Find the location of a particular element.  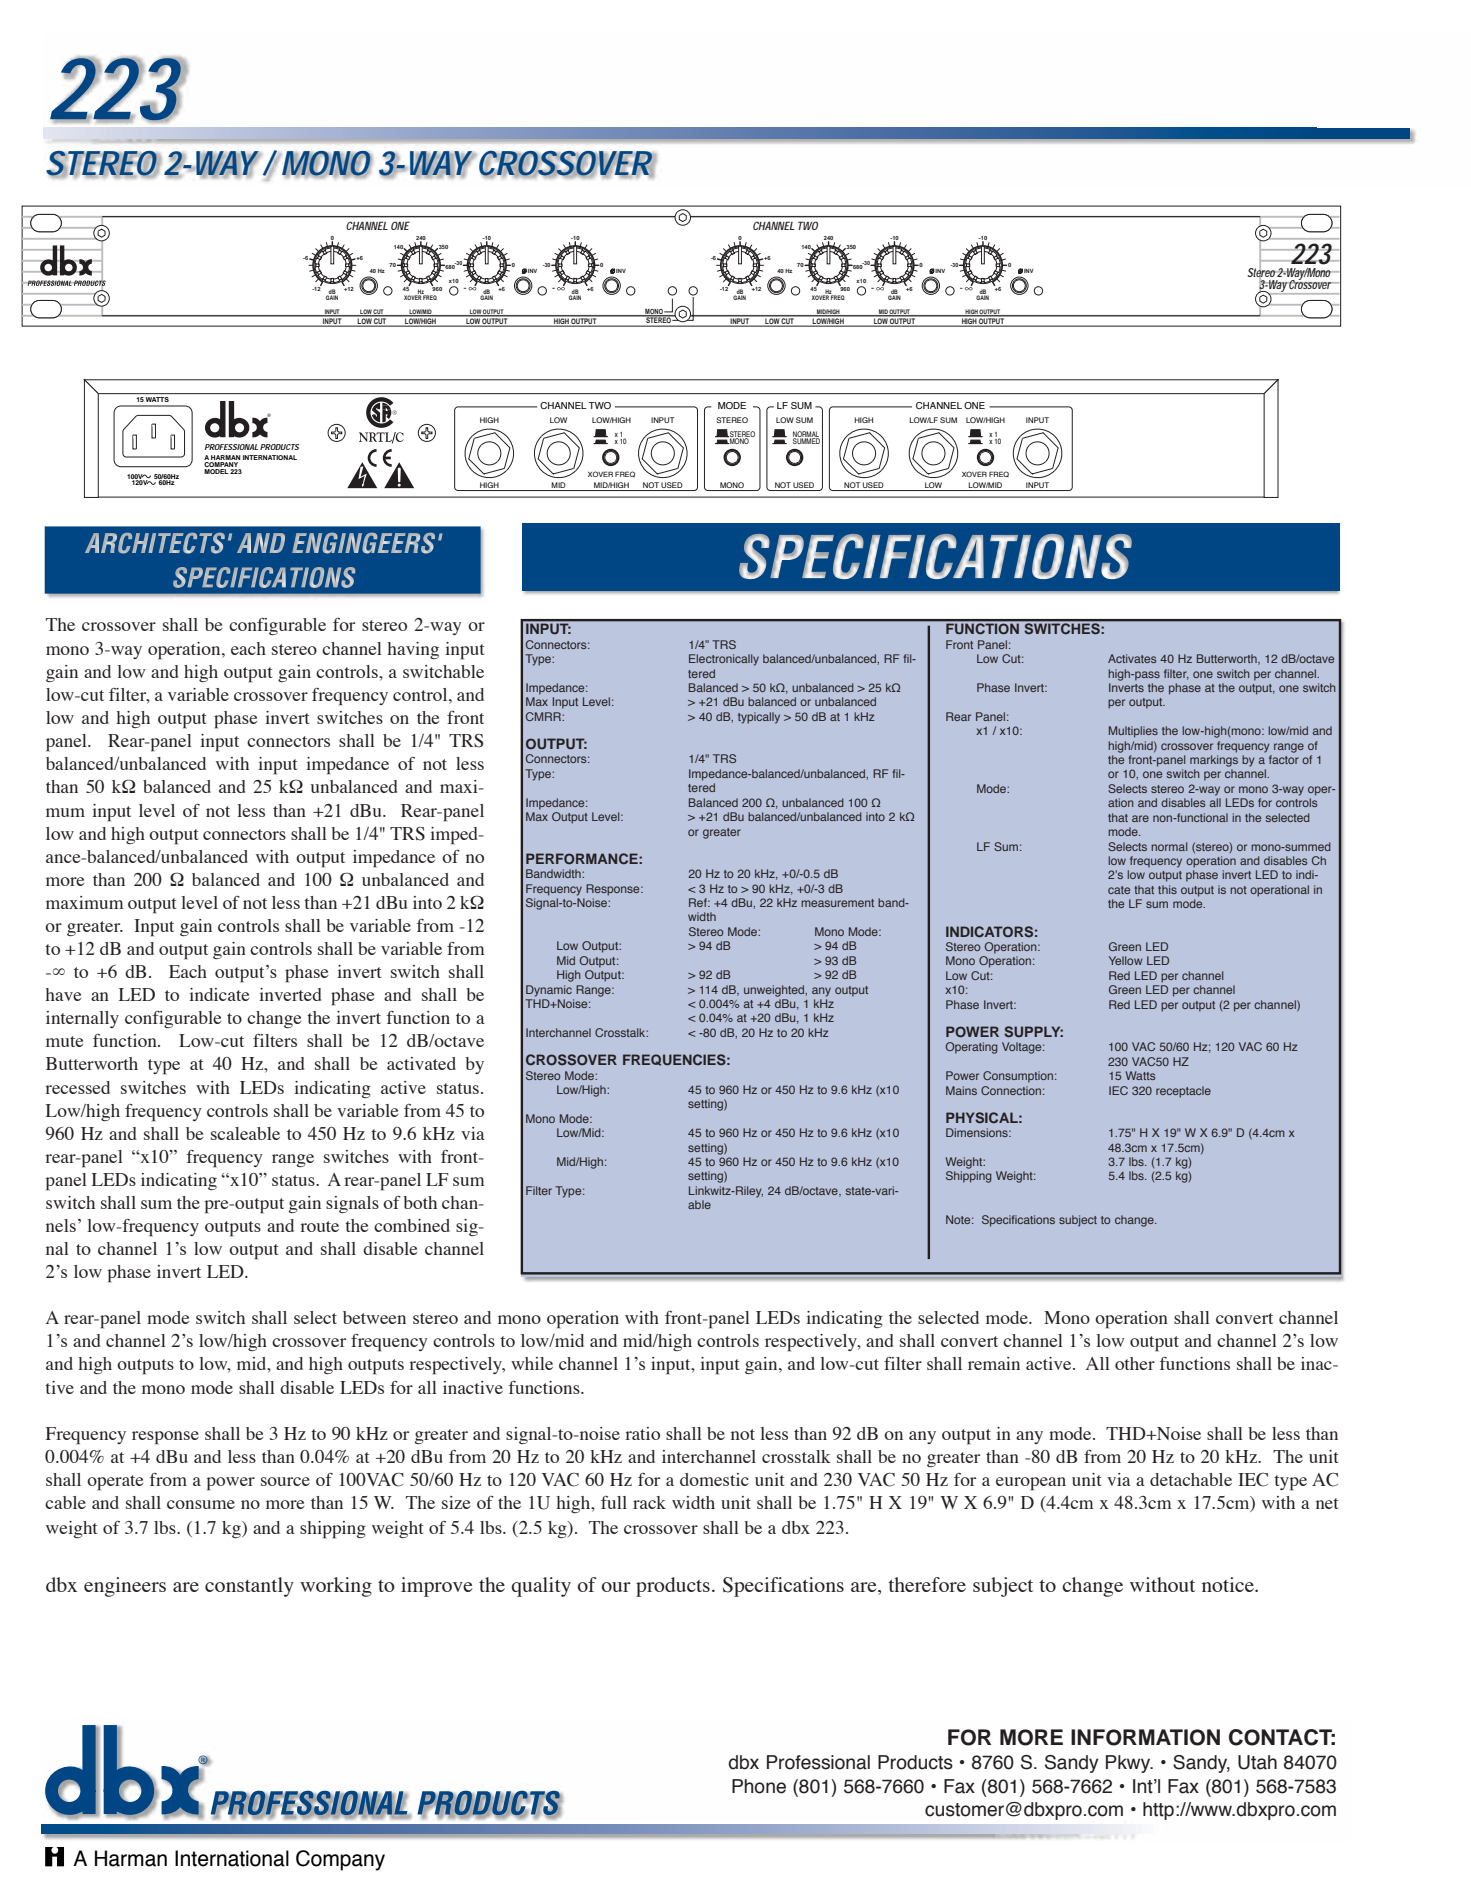

receptacle is located at coordinates (1183, 1092).
